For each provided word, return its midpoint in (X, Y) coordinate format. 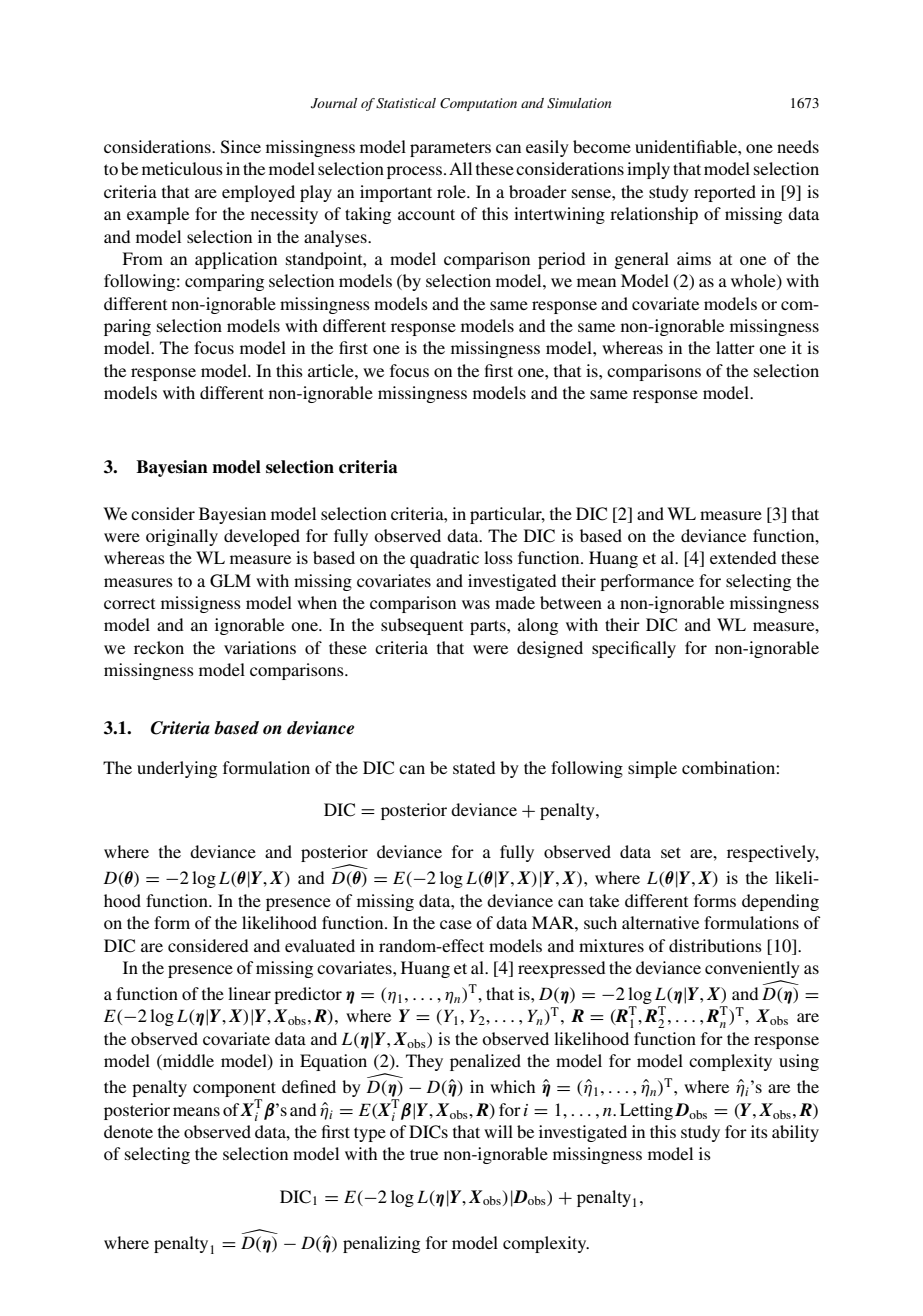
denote (128, 1131)
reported (725, 193)
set (671, 852)
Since (241, 147)
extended (743, 557)
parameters (450, 149)
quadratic (444, 559)
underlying (177, 769)
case (456, 924)
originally (182, 537)
